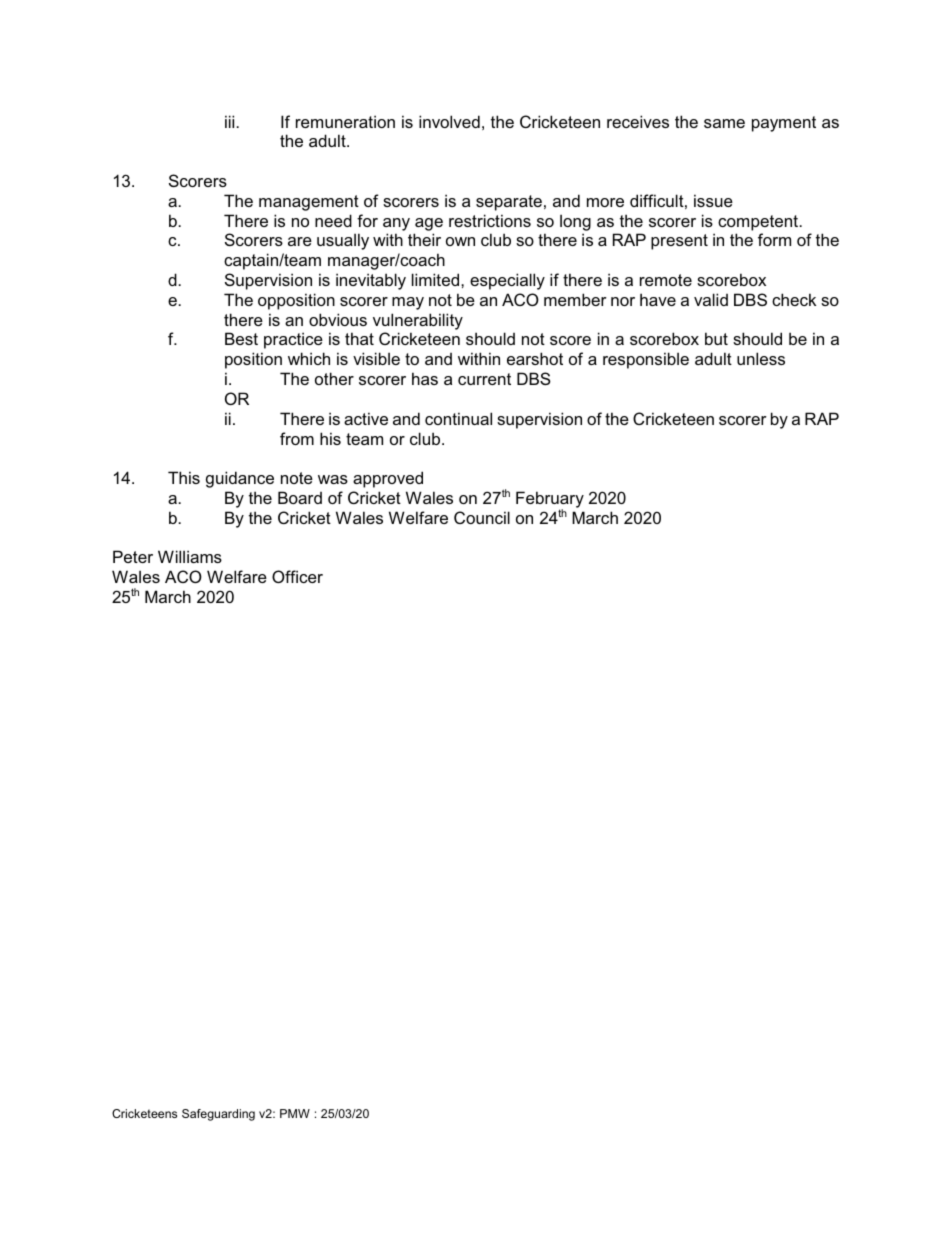 The image size is (952, 1233). What do you see at coordinates (218, 1115) in the screenshot?
I see `Safeguarding` at bounding box center [218, 1115].
